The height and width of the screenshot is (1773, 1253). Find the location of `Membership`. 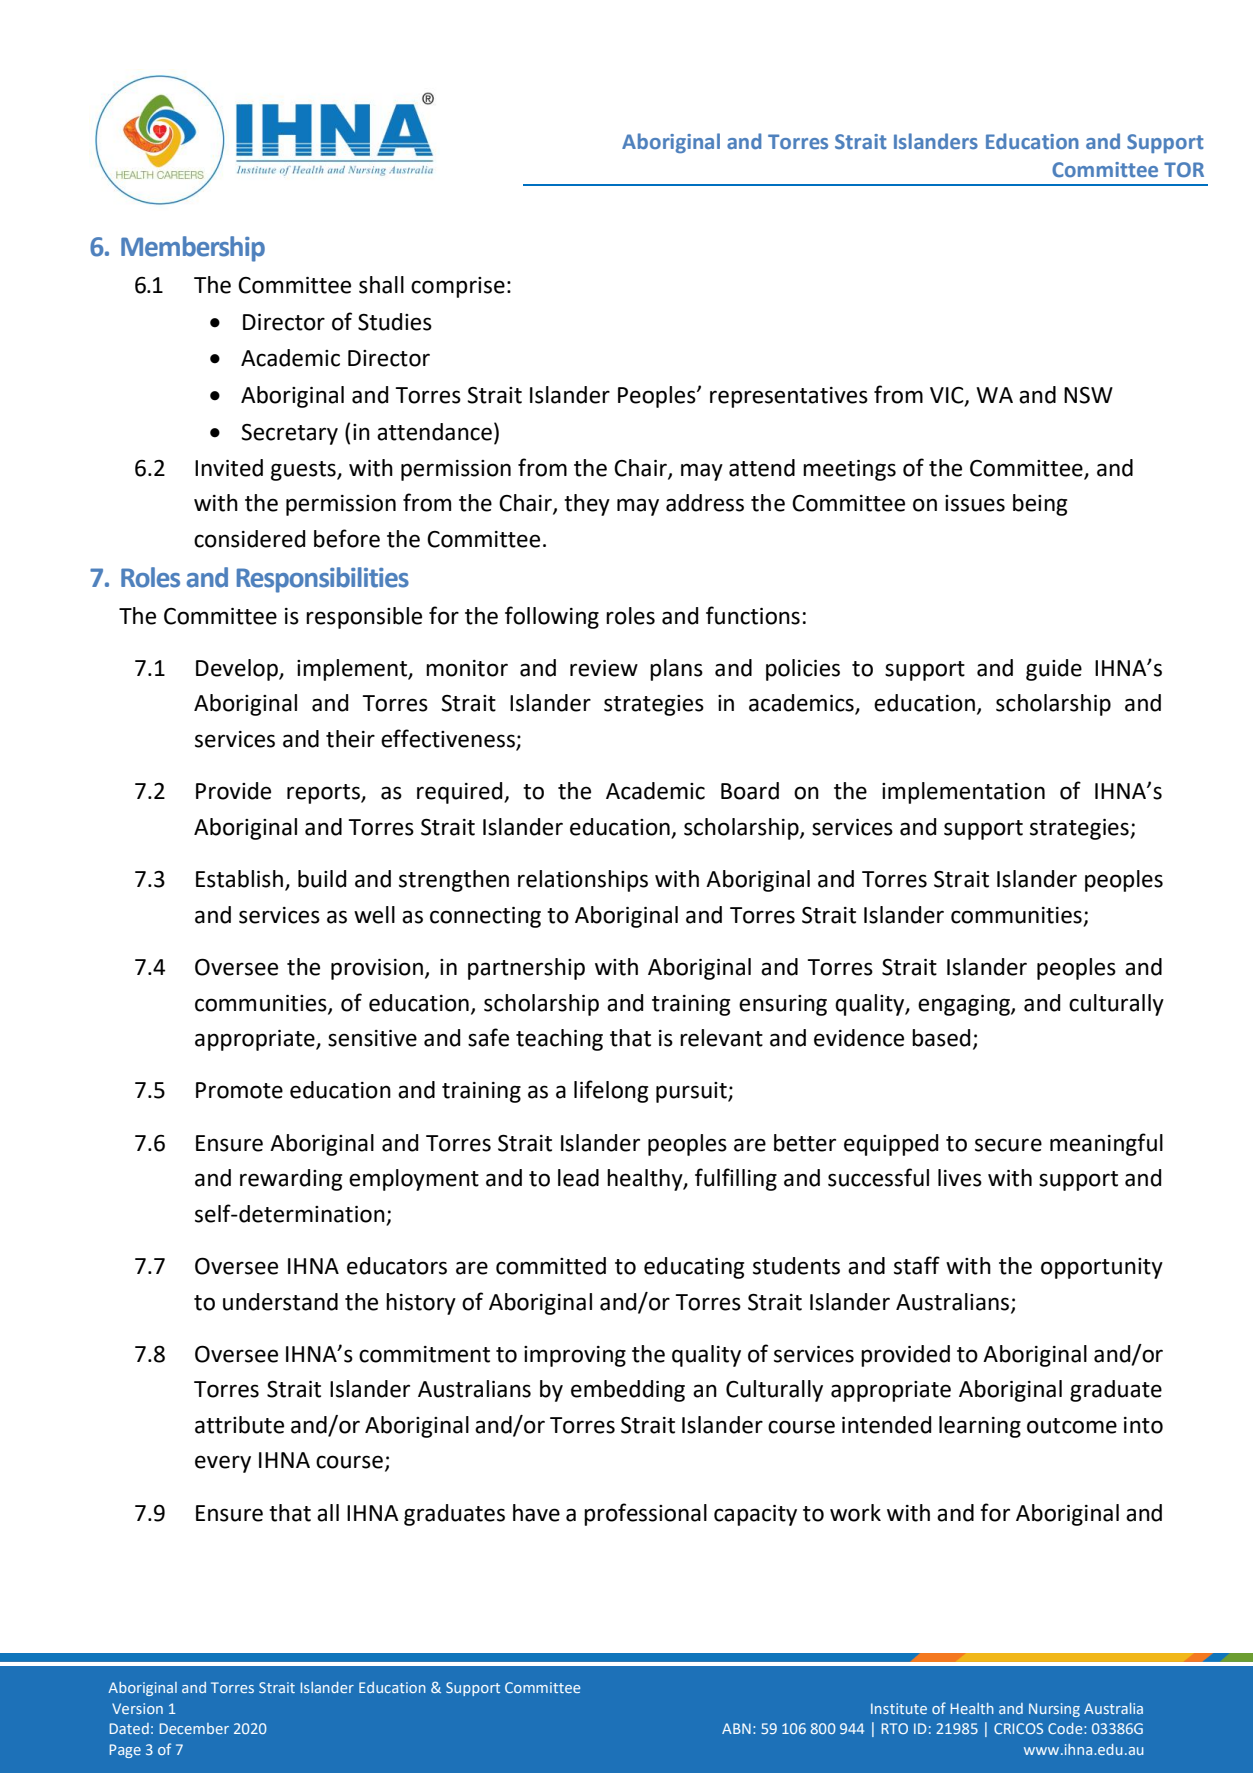

Membership is located at coordinates (193, 249).
